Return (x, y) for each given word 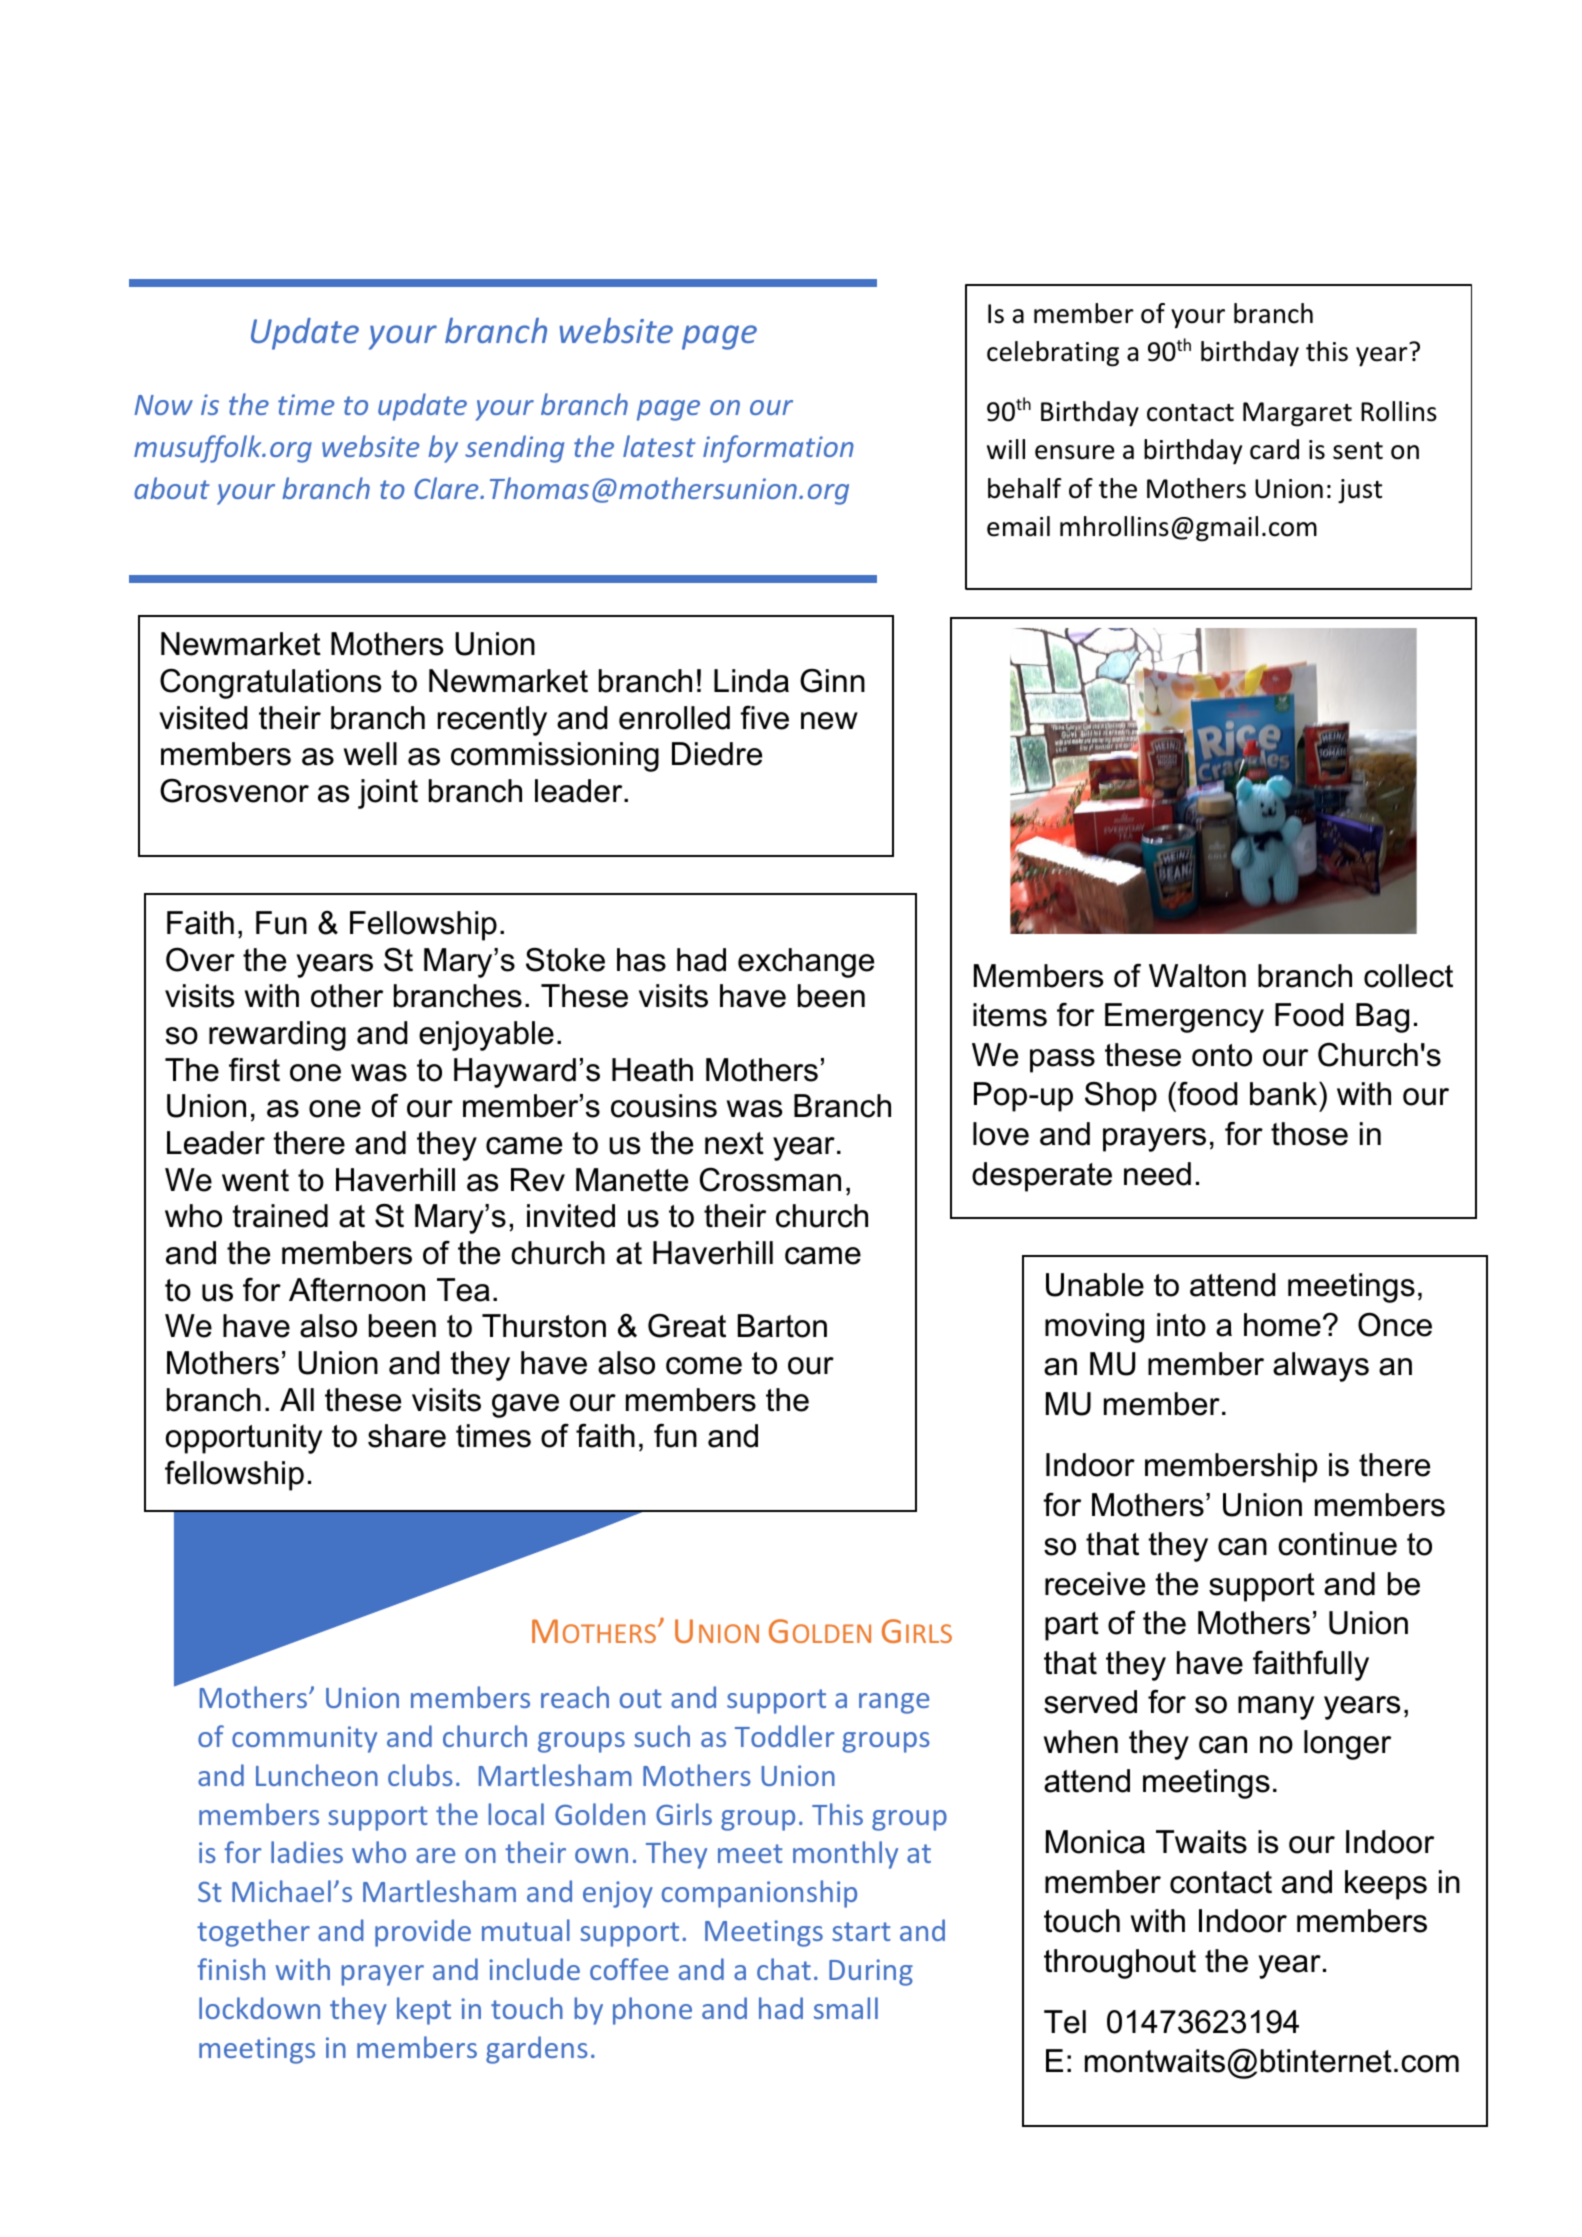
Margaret (1297, 414)
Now (163, 405)
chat (784, 1969)
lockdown (259, 2008)
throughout (1120, 1964)
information (778, 449)
